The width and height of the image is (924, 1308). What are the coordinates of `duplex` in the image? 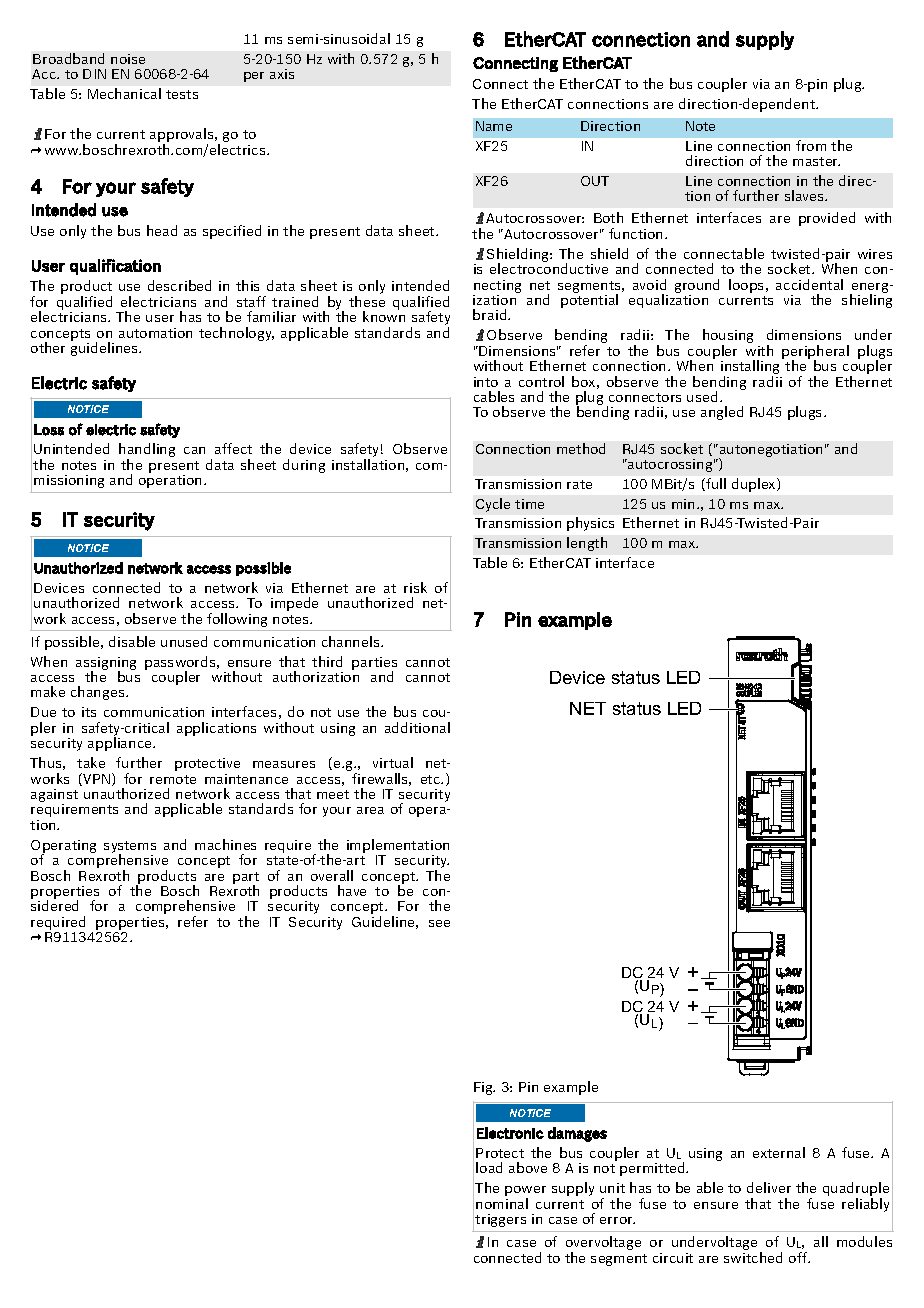 It's located at (755, 485).
